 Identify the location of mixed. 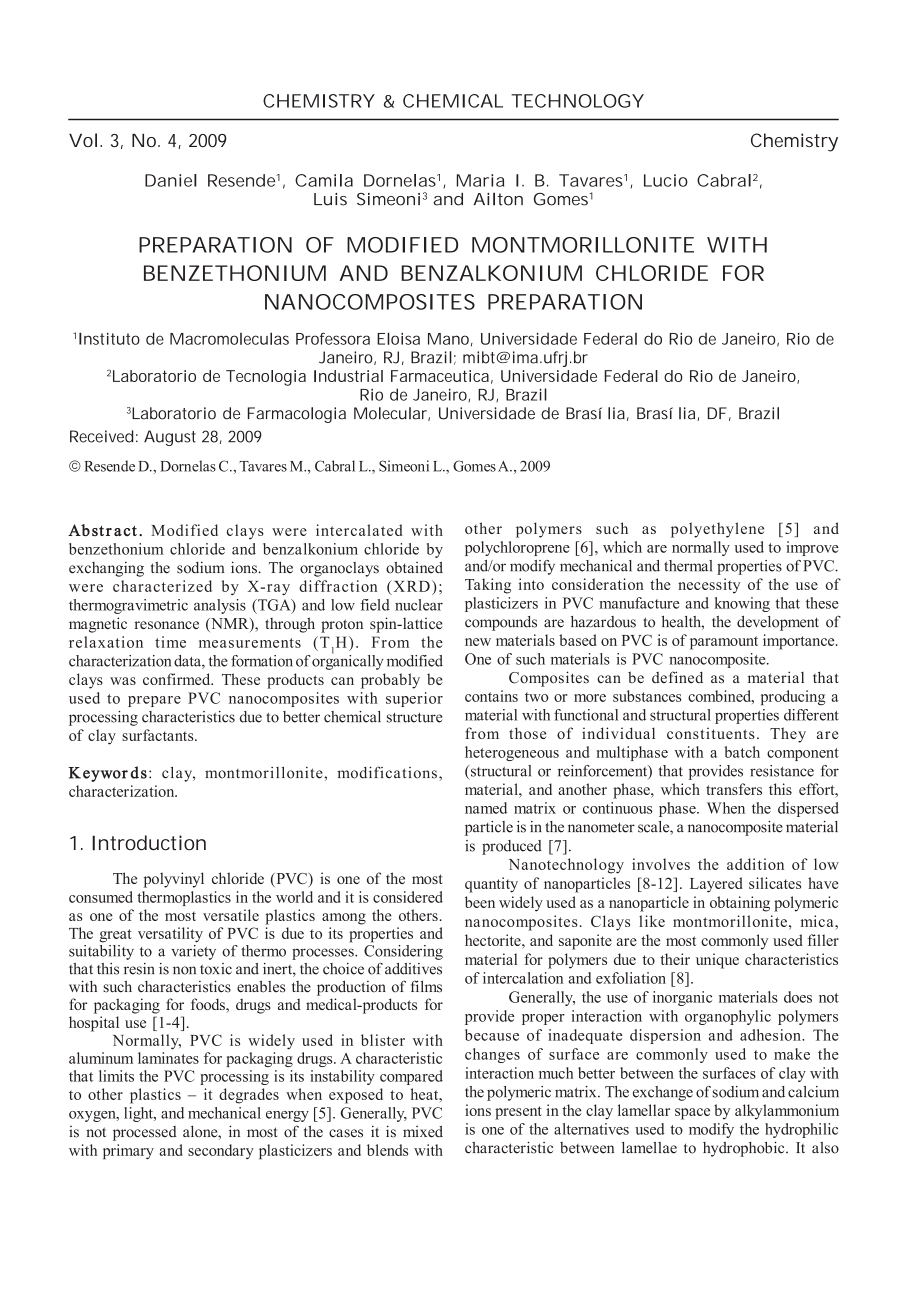
(423, 1131).
